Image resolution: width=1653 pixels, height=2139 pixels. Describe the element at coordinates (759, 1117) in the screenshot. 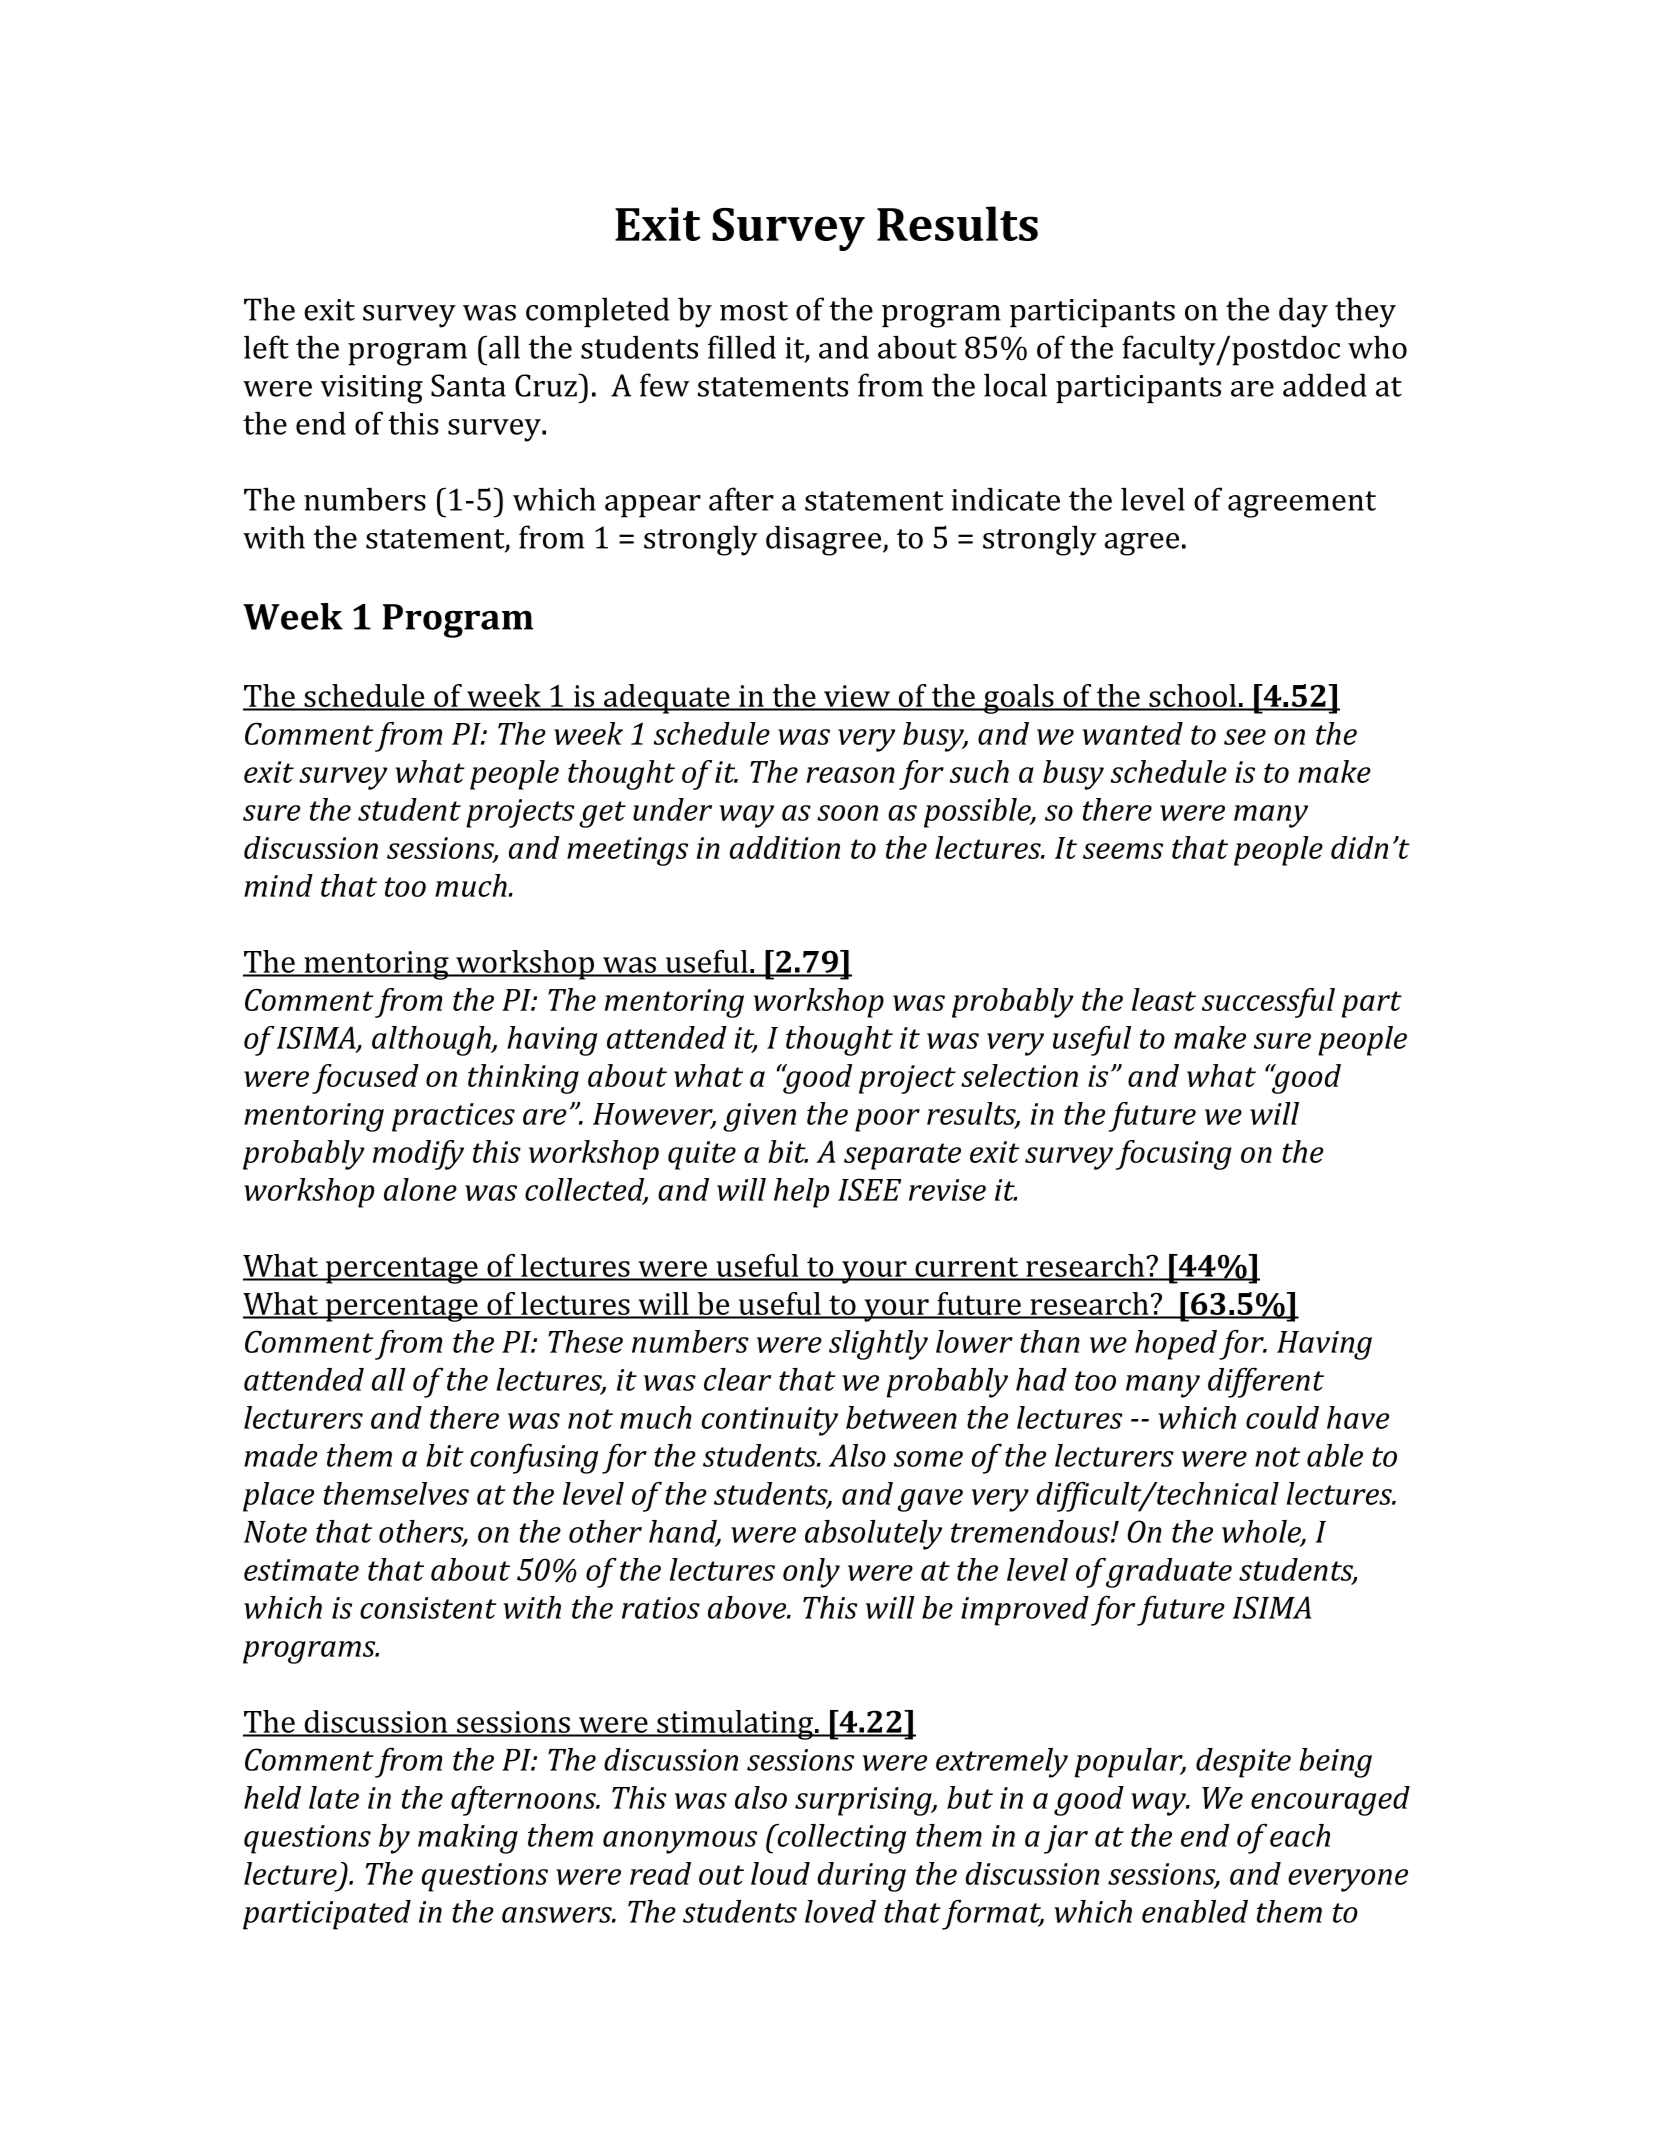

I see `given` at that location.
